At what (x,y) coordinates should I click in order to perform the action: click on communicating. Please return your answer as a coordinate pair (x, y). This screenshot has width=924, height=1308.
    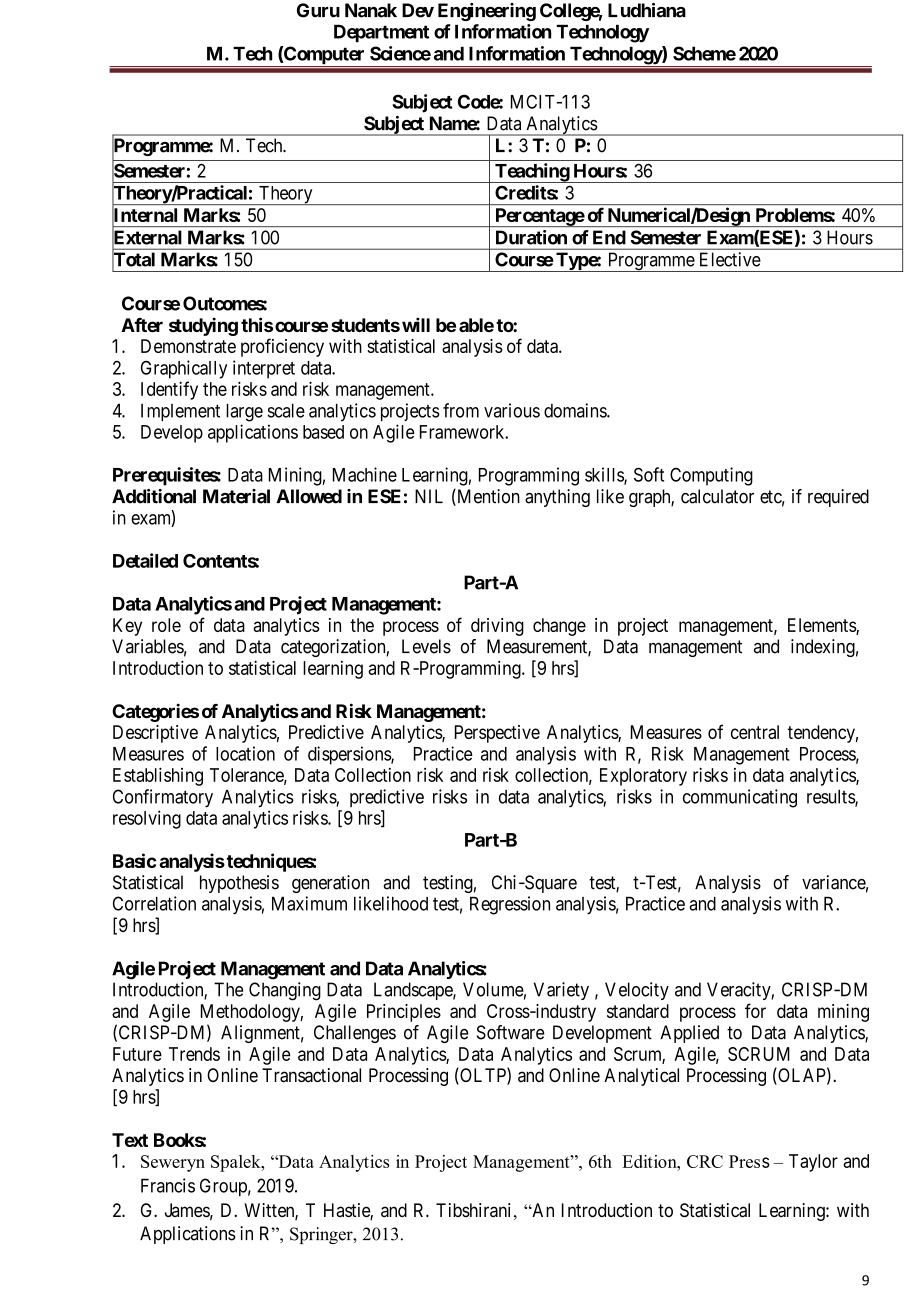
    Looking at the image, I should click on (740, 798).
